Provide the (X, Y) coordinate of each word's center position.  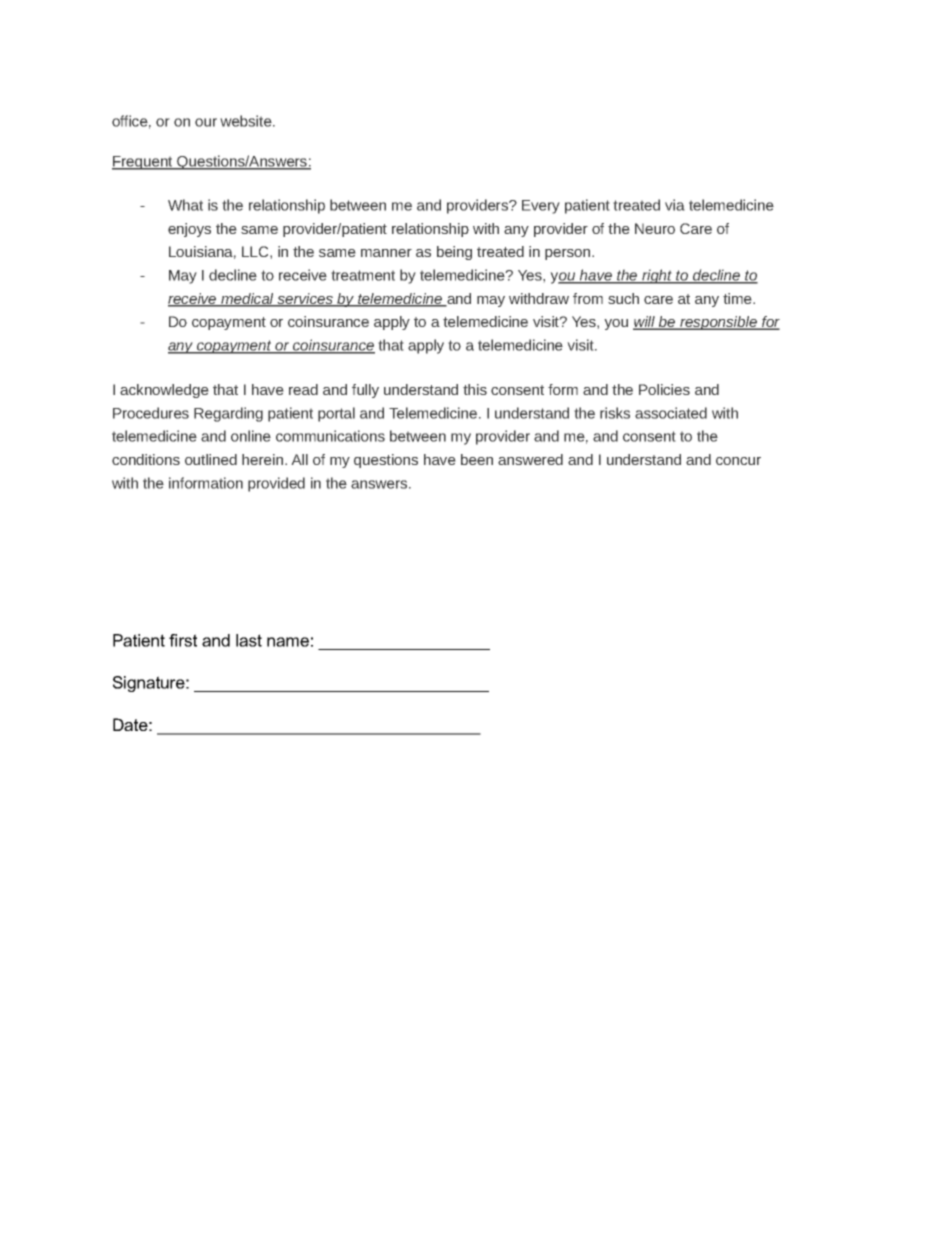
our (206, 122)
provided (276, 484)
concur (738, 461)
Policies (664, 389)
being (454, 253)
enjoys (189, 230)
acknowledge (164, 391)
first (183, 640)
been (477, 459)
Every (541, 207)
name (288, 642)
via (675, 205)
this (475, 389)
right (657, 276)
